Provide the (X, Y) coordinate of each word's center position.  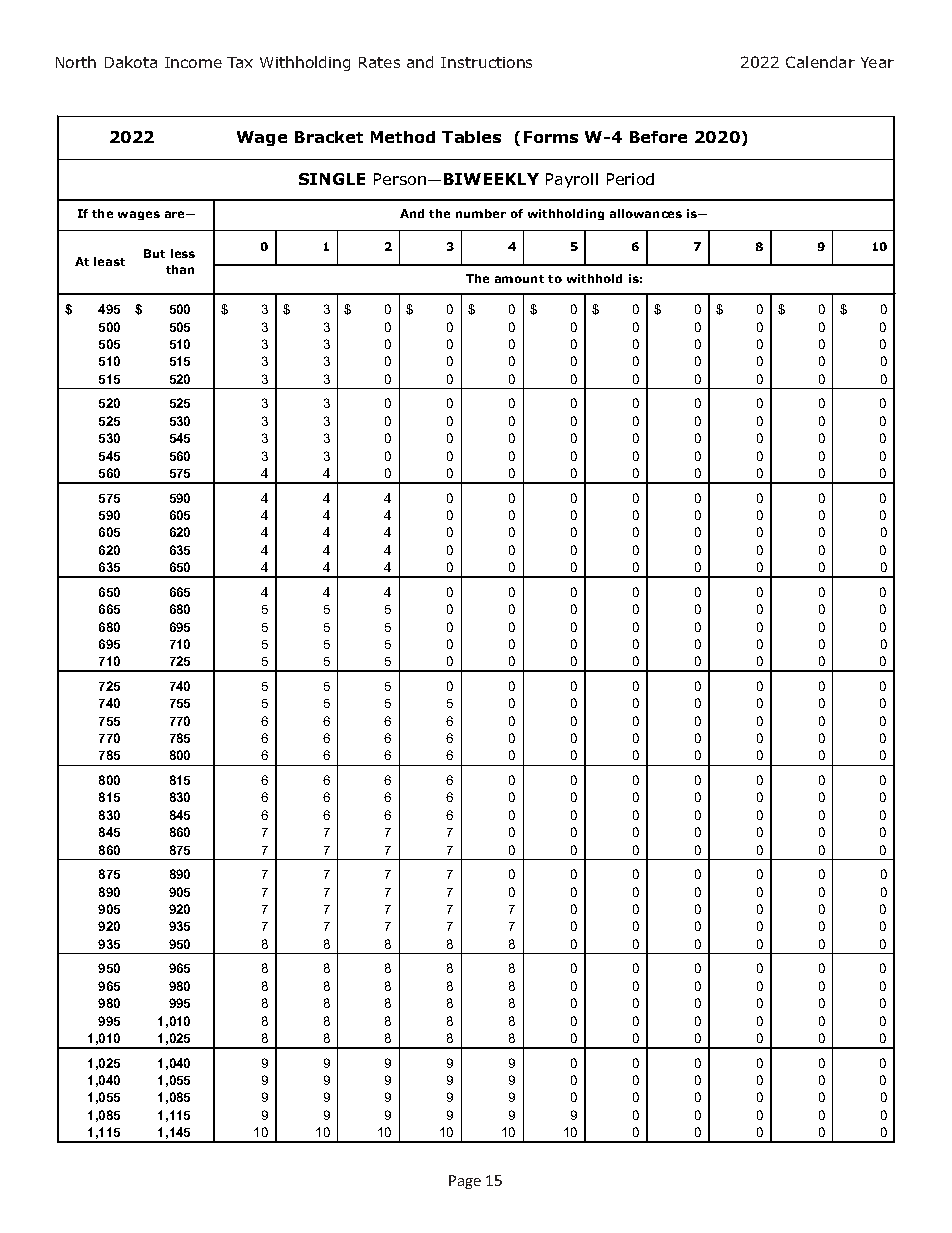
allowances (646, 213)
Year (877, 62)
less (183, 253)
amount (519, 279)
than (180, 269)
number (481, 213)
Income (193, 62)
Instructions (486, 62)
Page (465, 1182)
